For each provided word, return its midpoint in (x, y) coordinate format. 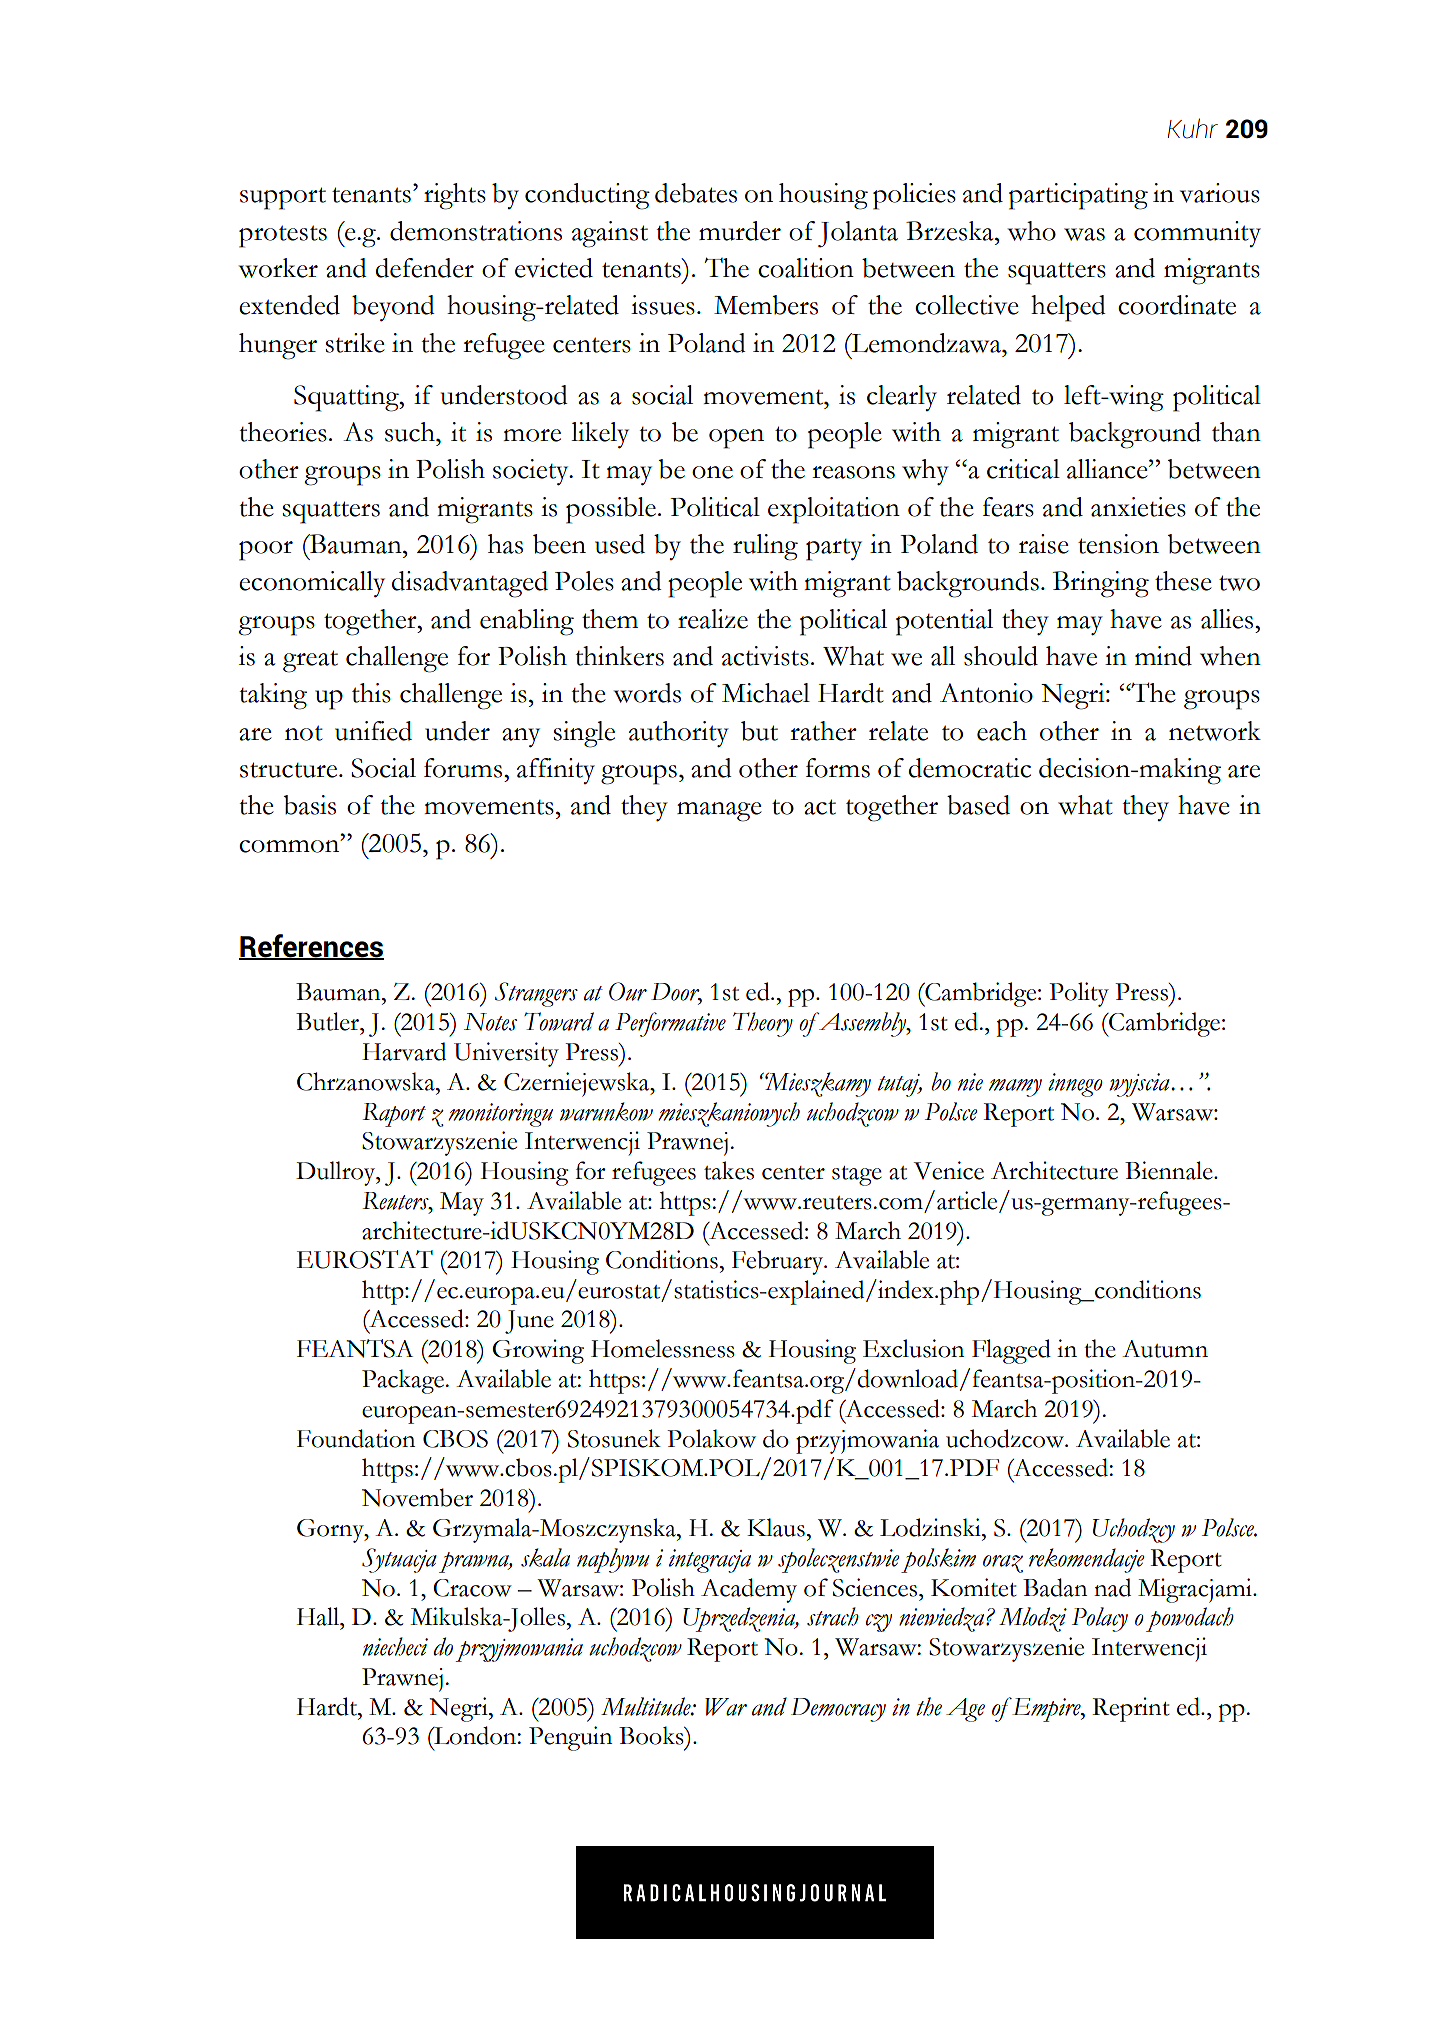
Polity (1079, 994)
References (311, 946)
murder (740, 231)
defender (425, 268)
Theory (763, 1024)
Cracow (472, 1588)
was (1084, 234)
